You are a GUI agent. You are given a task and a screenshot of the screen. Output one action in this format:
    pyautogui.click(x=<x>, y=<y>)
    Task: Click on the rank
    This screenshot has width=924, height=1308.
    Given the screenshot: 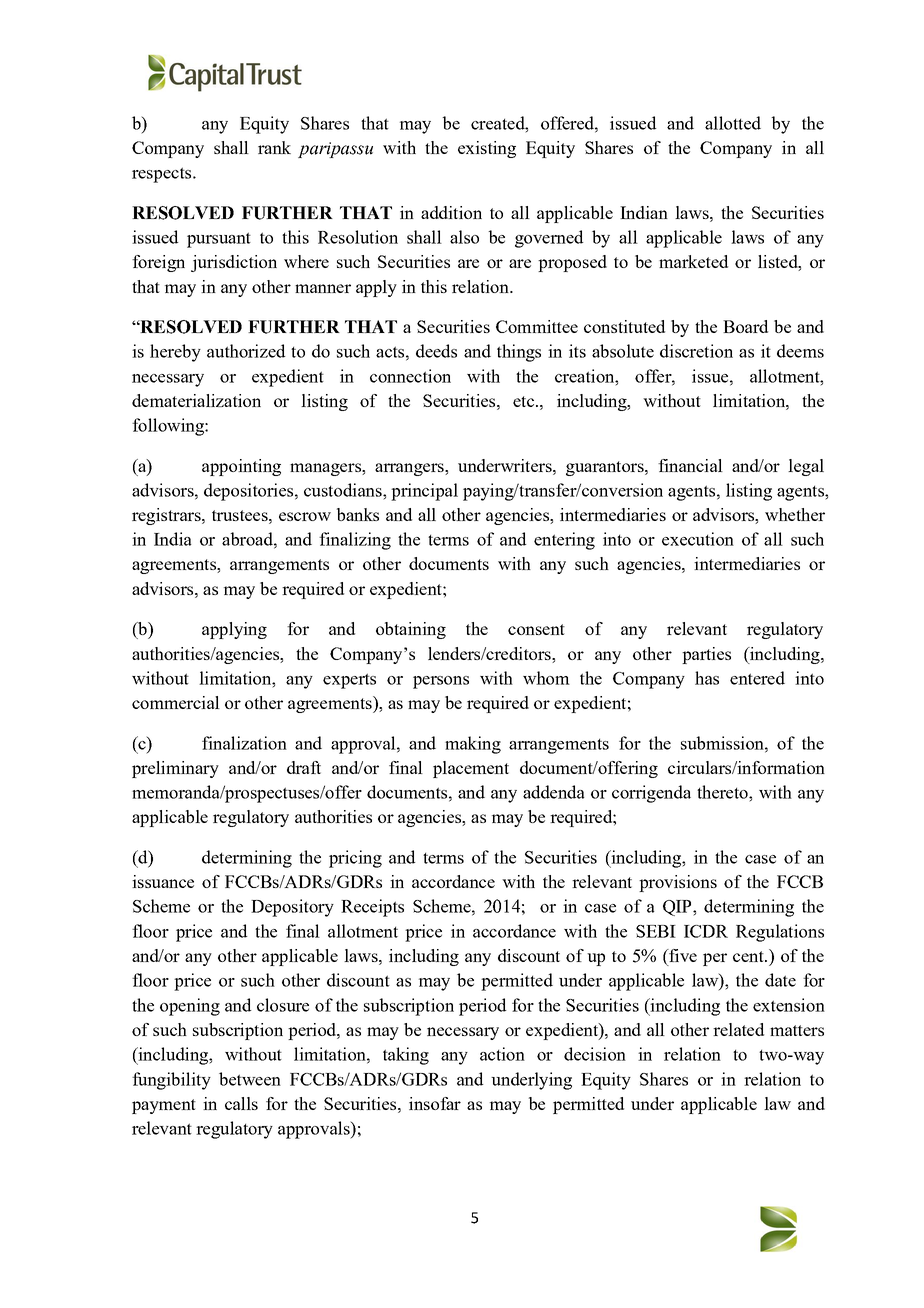 What is the action you would take?
    pyautogui.click(x=274, y=147)
